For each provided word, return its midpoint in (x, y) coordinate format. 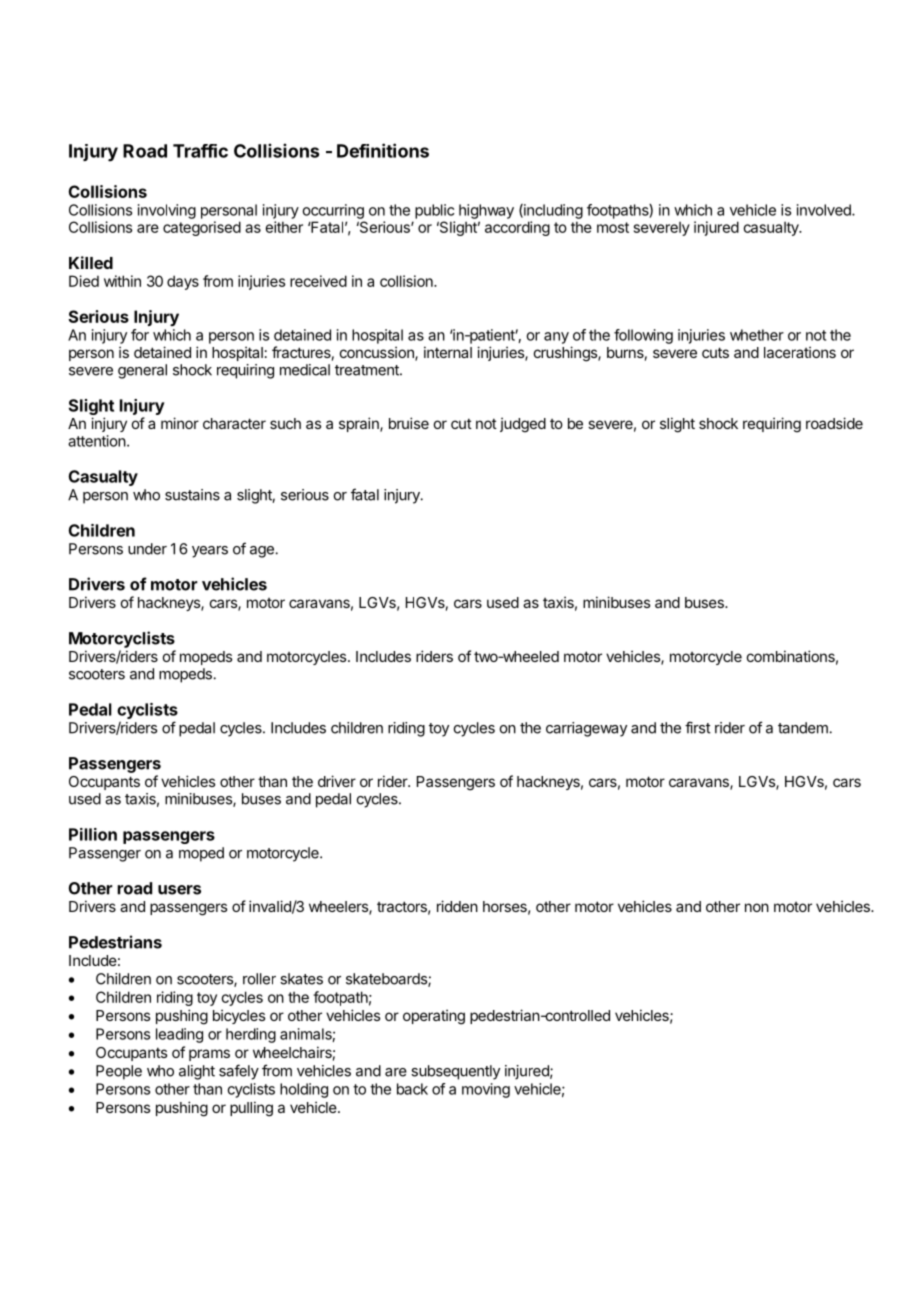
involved (825, 210)
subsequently (455, 1072)
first (698, 727)
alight (197, 1072)
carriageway (586, 729)
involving (167, 211)
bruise (409, 423)
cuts (715, 352)
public (434, 211)
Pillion (93, 834)
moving (486, 1090)
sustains (192, 495)
